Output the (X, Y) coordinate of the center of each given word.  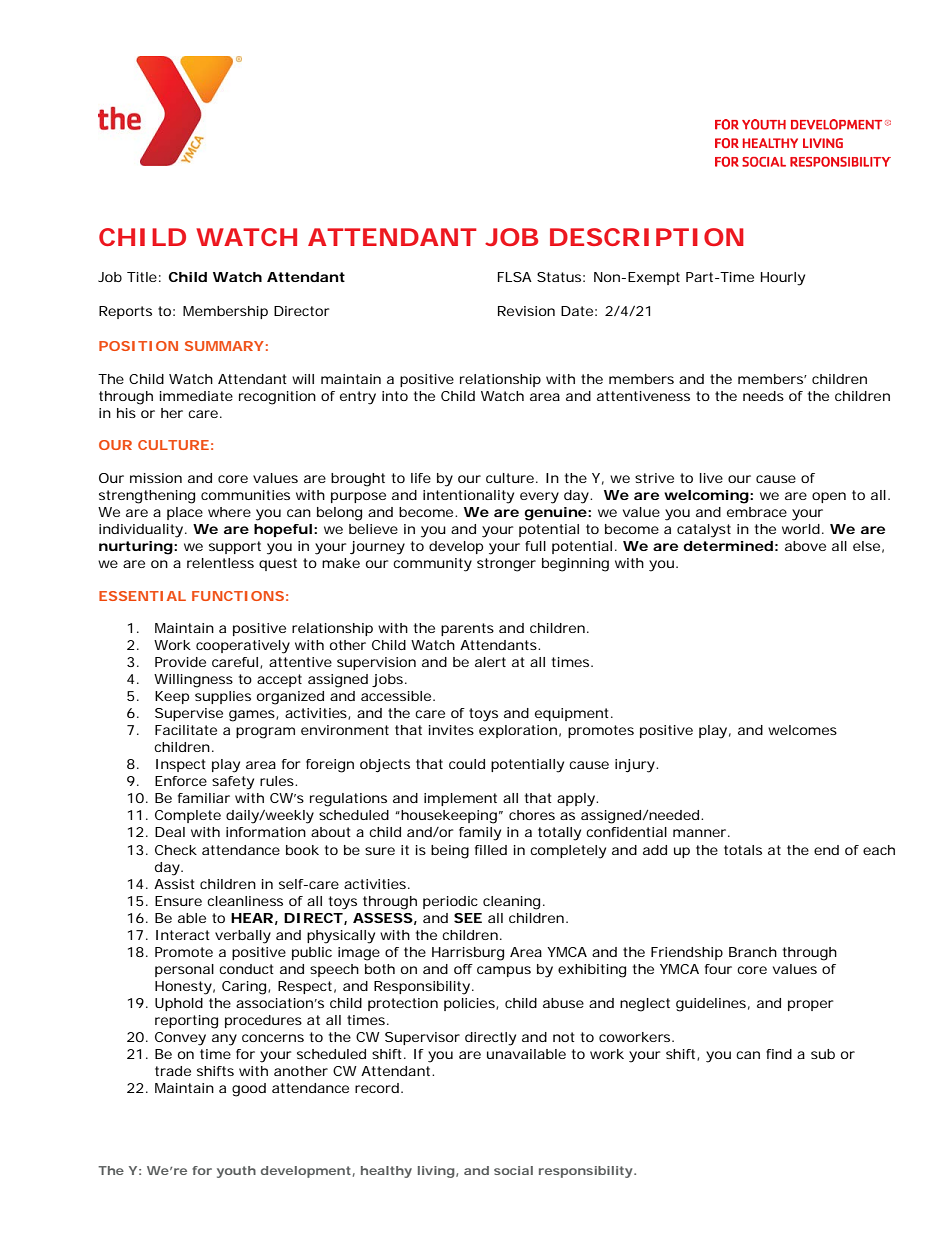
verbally (243, 937)
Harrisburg (468, 954)
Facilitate (186, 730)
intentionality (468, 497)
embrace (757, 512)
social (513, 1170)
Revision (526, 311)
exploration (518, 731)
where (229, 512)
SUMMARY (224, 346)
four (718, 969)
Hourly (783, 279)
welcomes (802, 730)
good (249, 1090)
